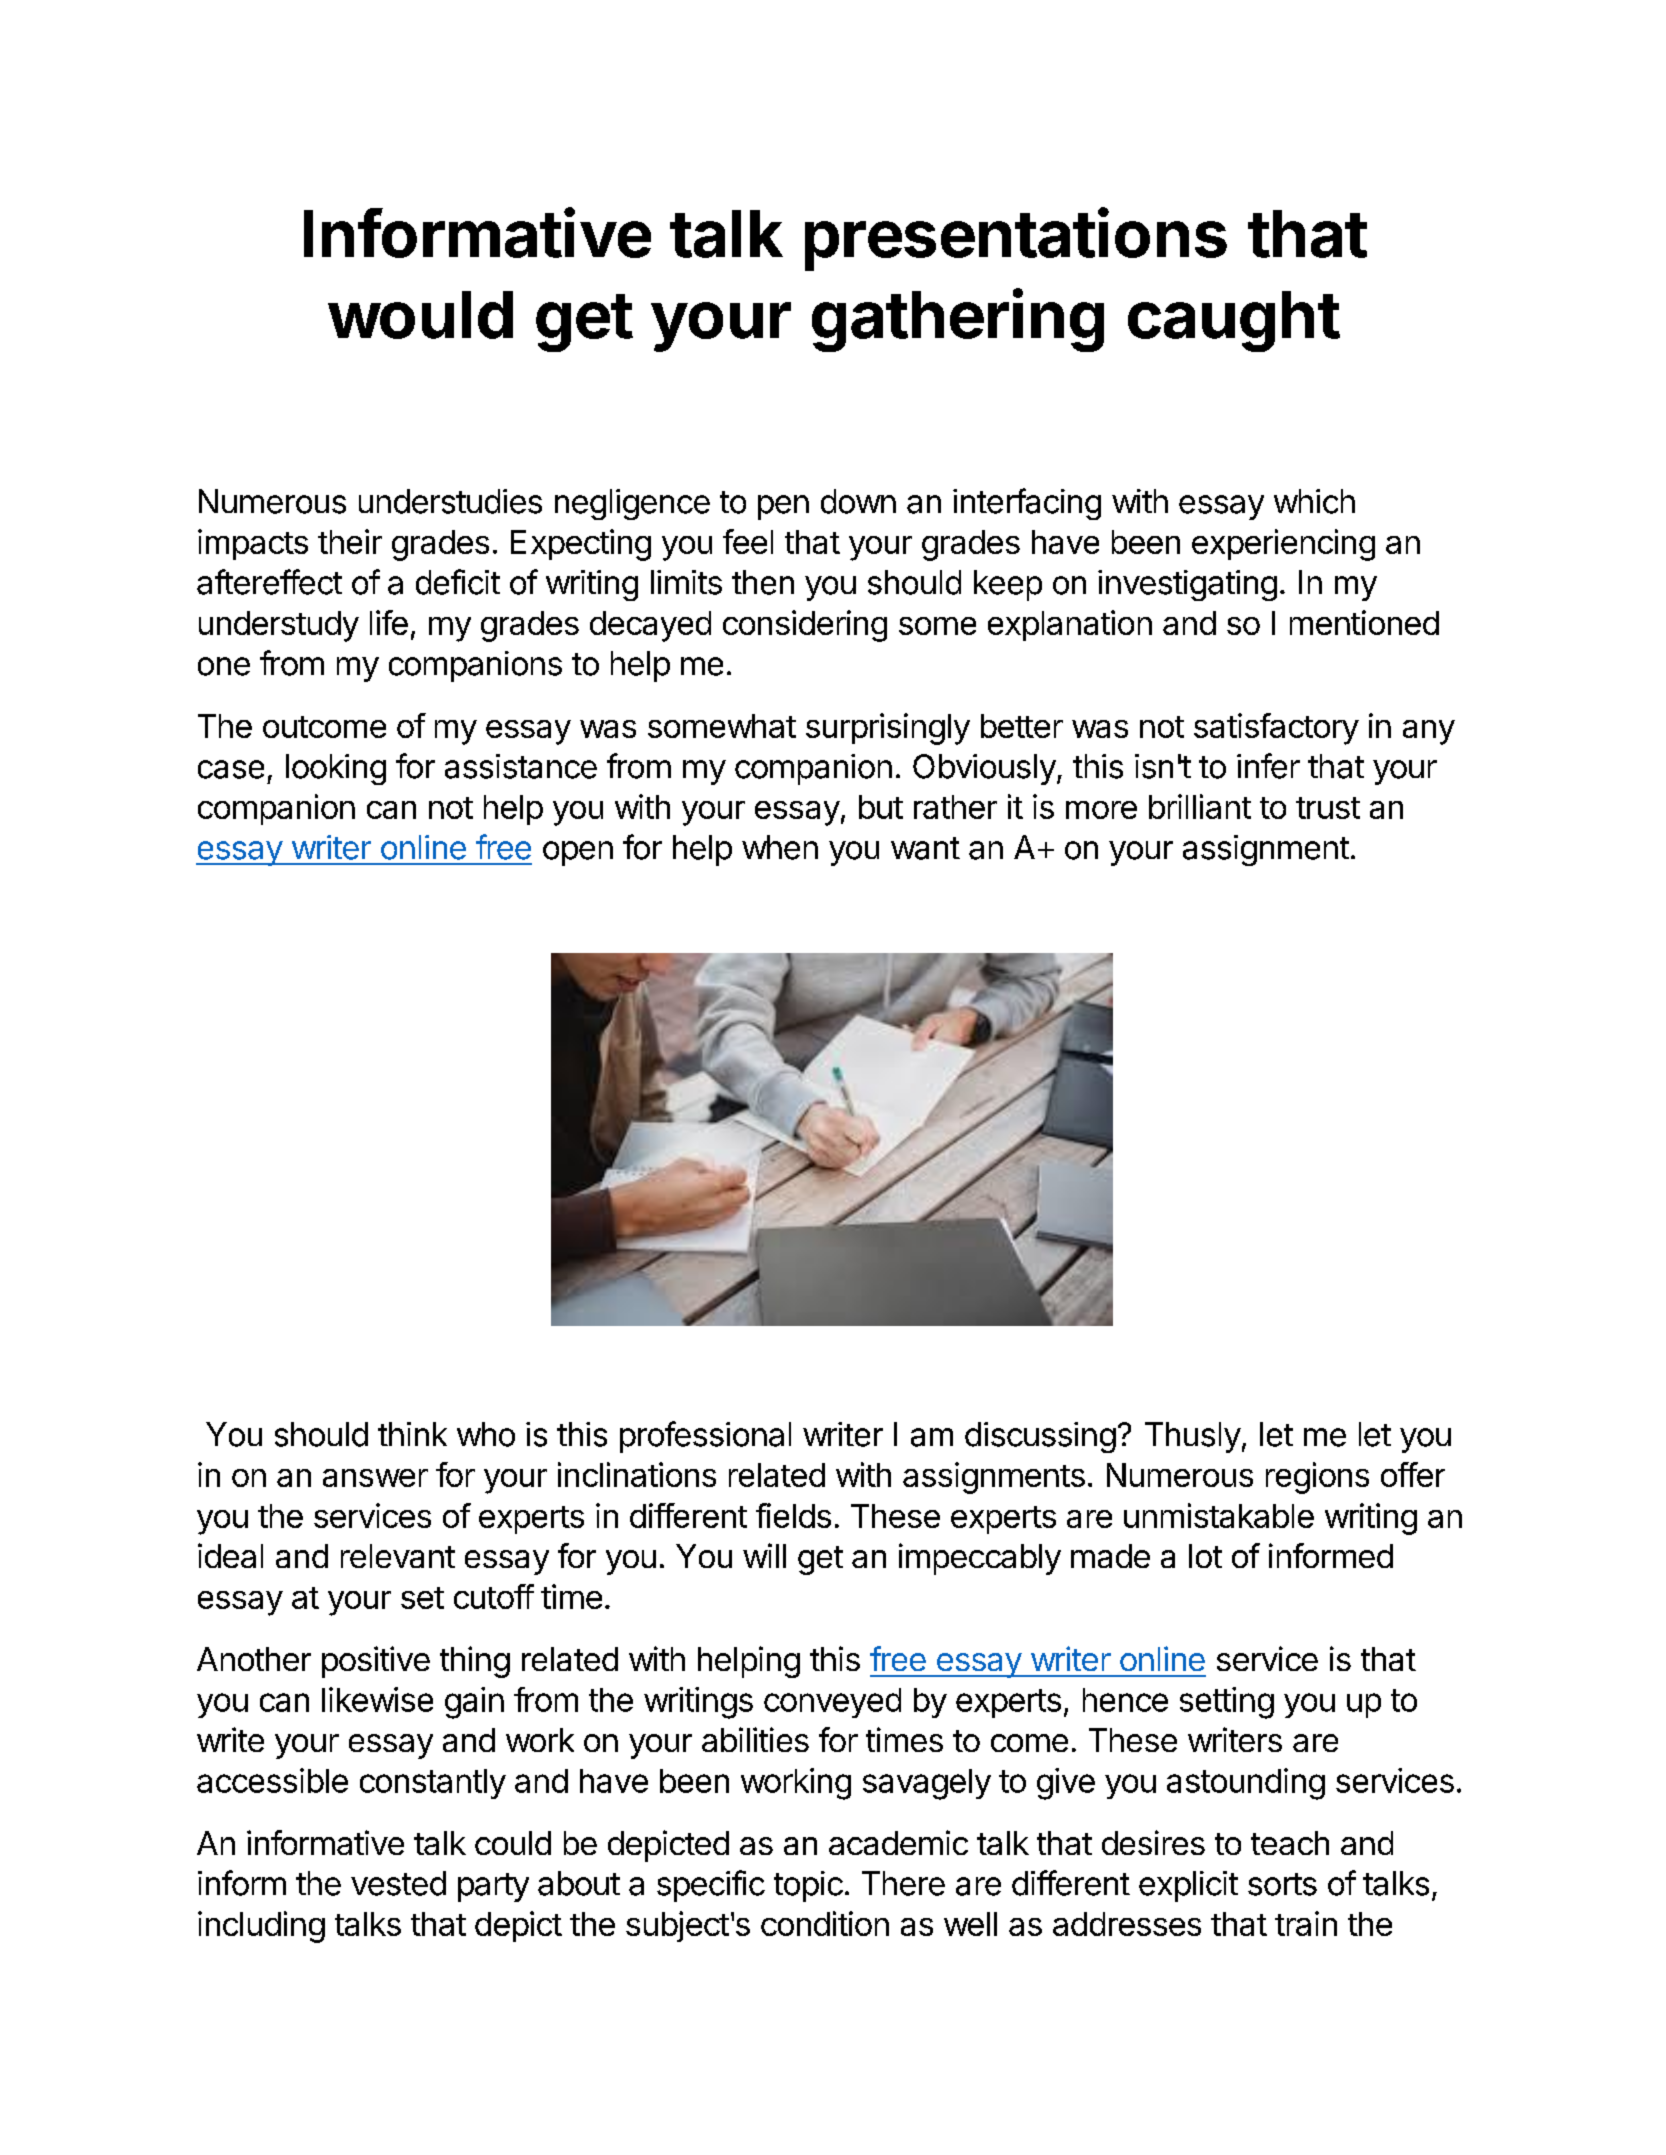  What do you see at coordinates (1234, 321) in the screenshot?
I see `caught` at bounding box center [1234, 321].
